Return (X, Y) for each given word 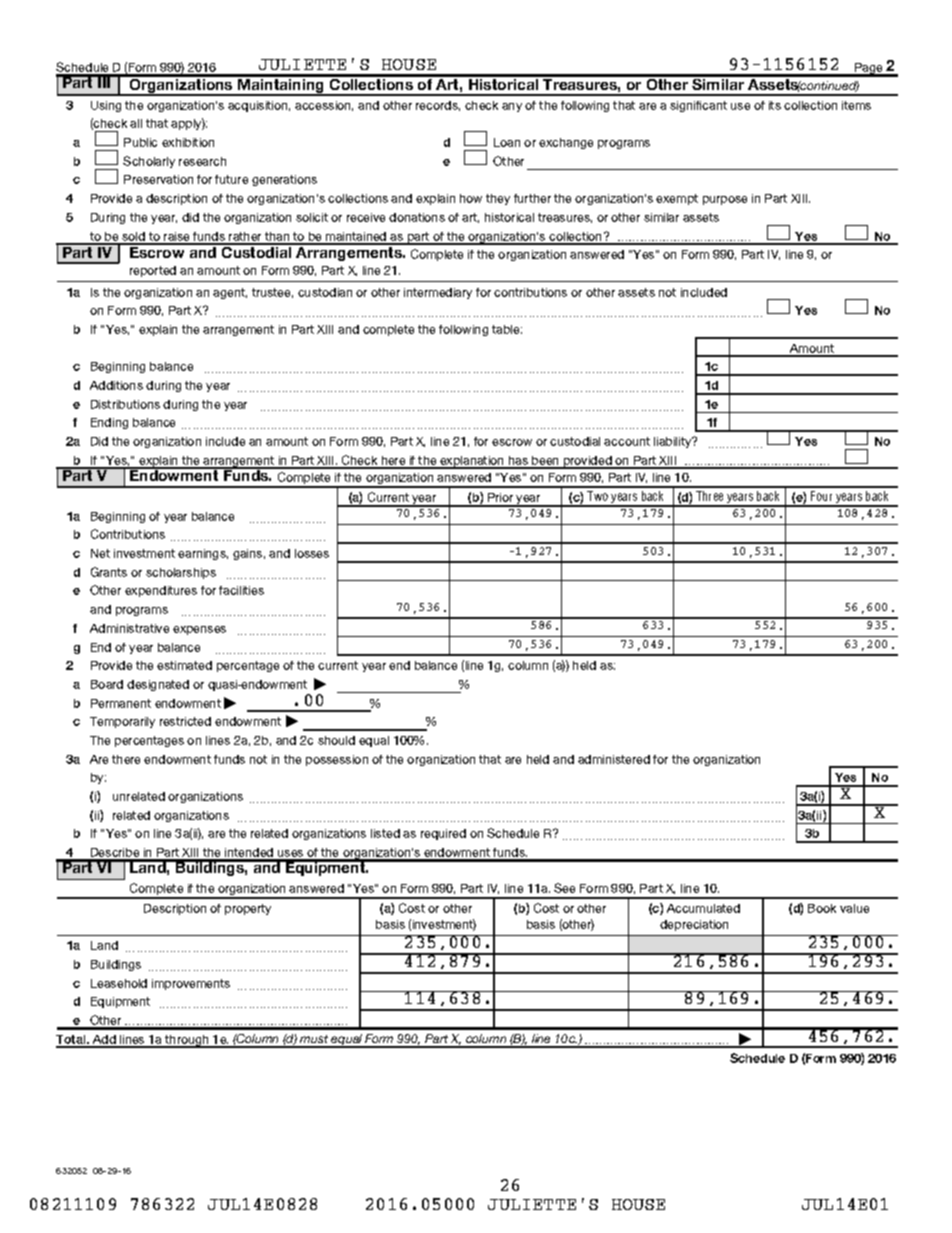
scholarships (181, 573)
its (775, 105)
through (187, 1041)
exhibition (188, 142)
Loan (507, 142)
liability (674, 442)
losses (312, 553)
